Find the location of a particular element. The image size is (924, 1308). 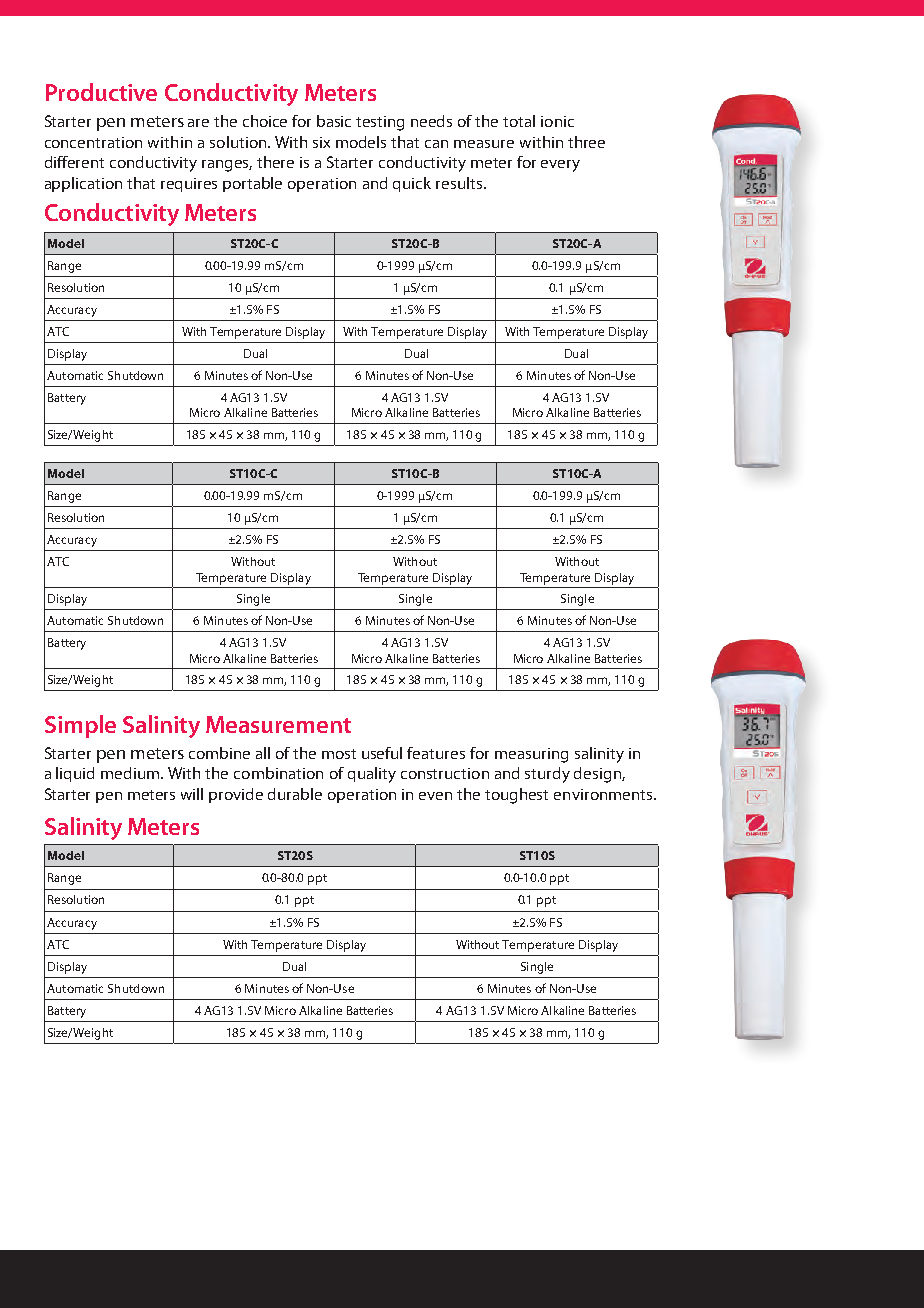

basic is located at coordinates (334, 121).
